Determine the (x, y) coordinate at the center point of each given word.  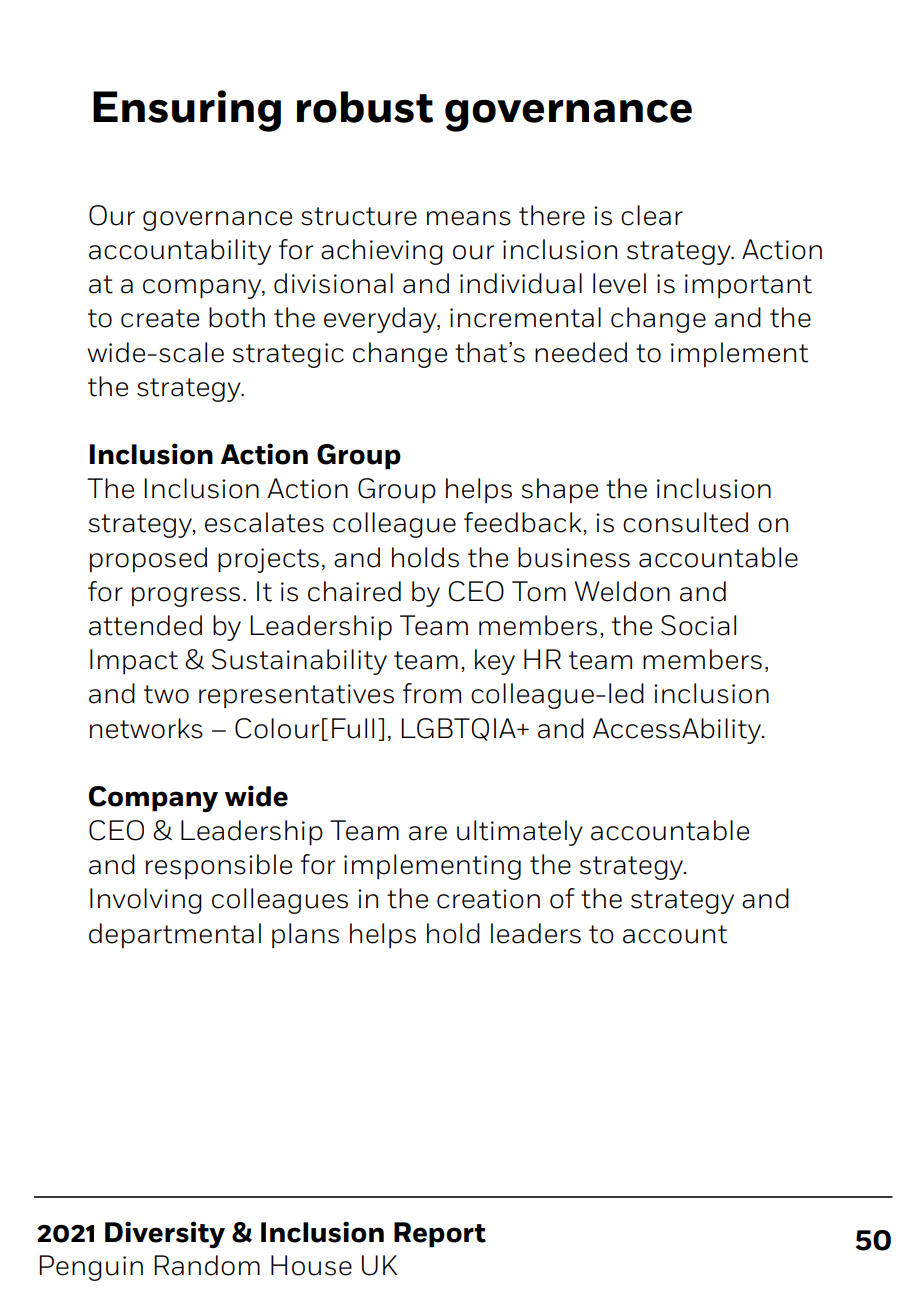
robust (365, 107)
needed (581, 352)
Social (698, 625)
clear (652, 215)
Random (207, 1265)
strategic (288, 355)
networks (146, 728)
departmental (175, 936)
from (432, 693)
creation (488, 899)
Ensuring (187, 111)
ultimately (520, 833)
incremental (525, 317)
